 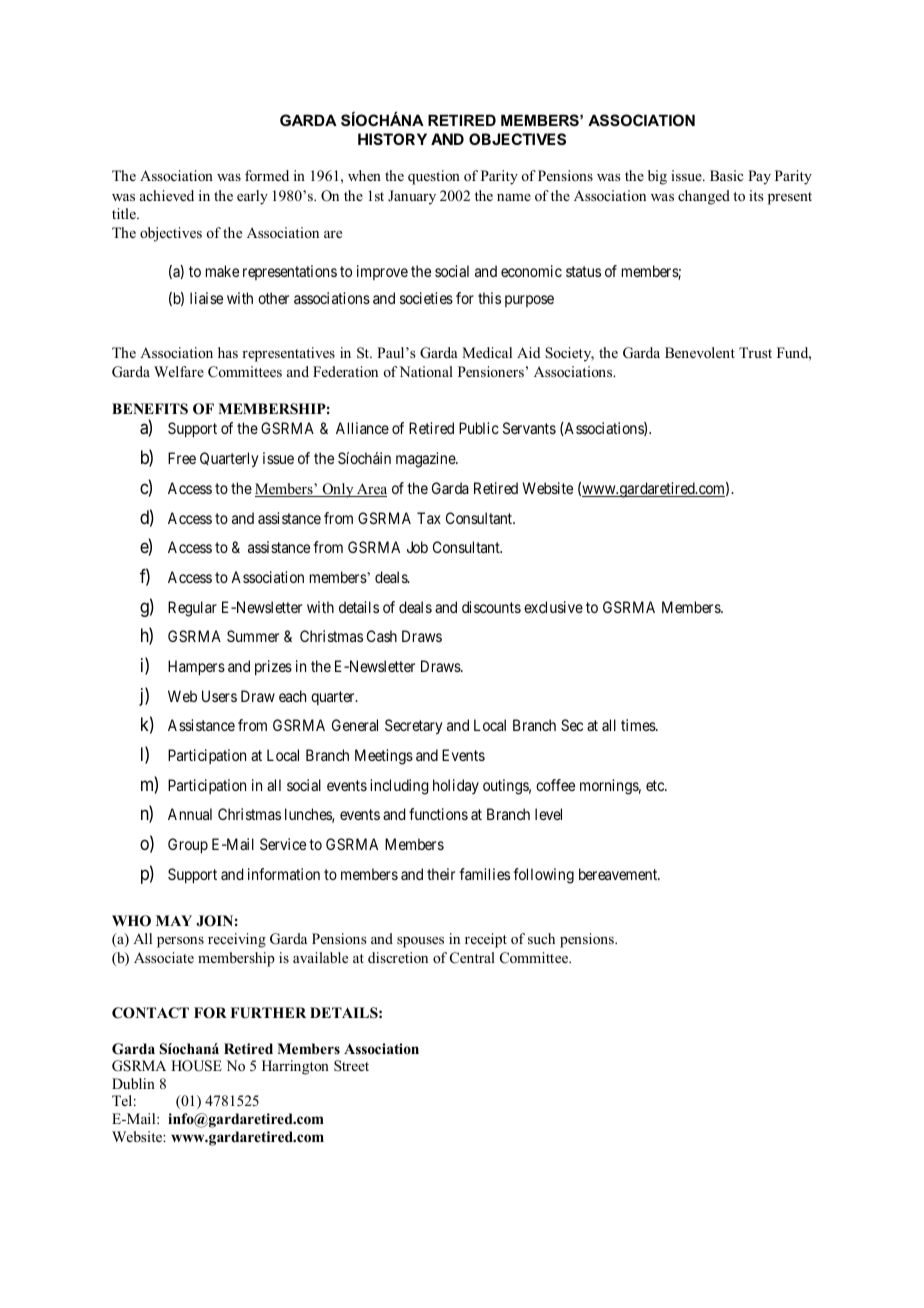 What do you see at coordinates (456, 786) in the screenshot?
I see `holiday` at bounding box center [456, 786].
